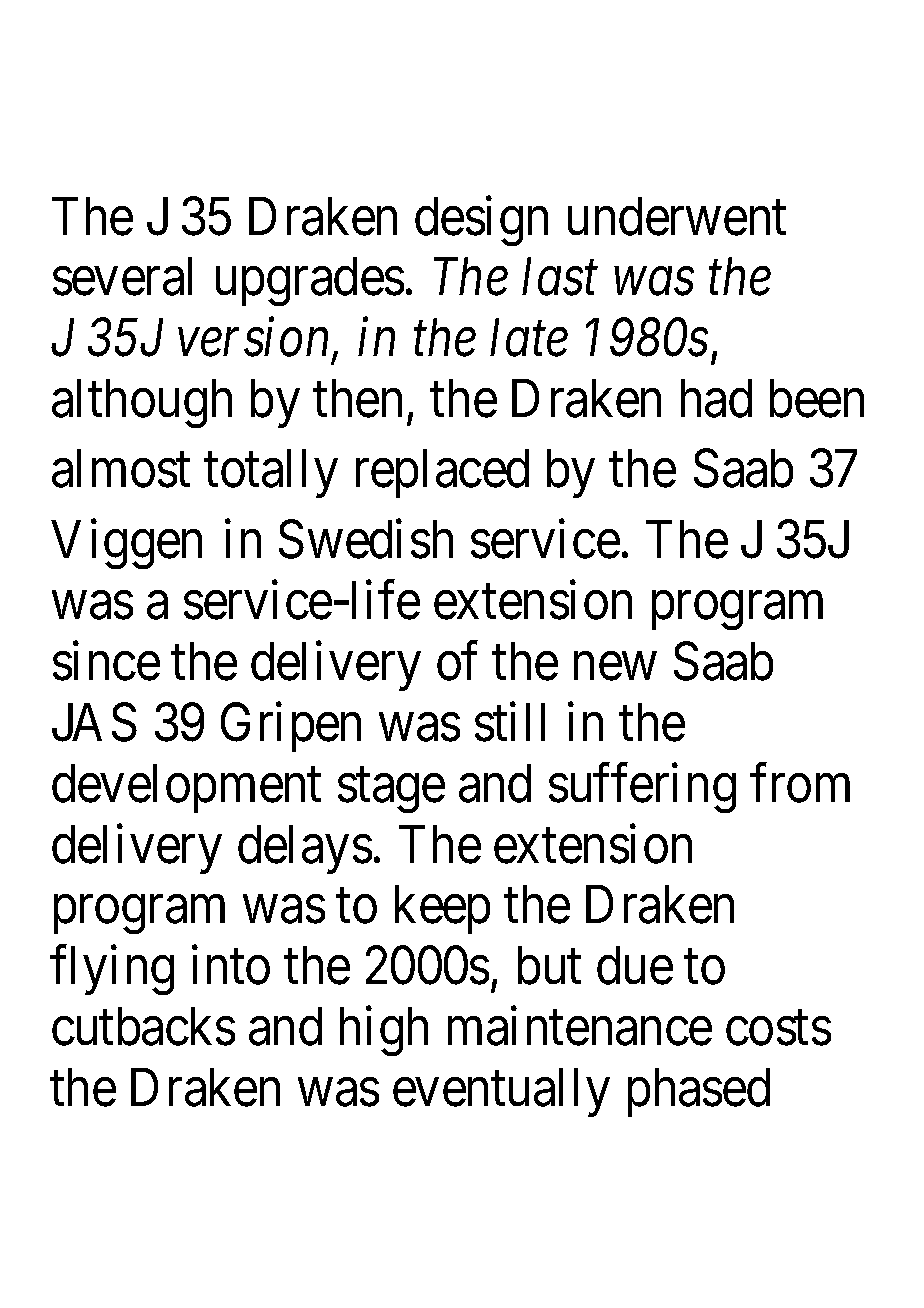 The height and width of the screenshot is (1308, 924). What do you see at coordinates (481, 221) in the screenshot?
I see `design` at bounding box center [481, 221].
